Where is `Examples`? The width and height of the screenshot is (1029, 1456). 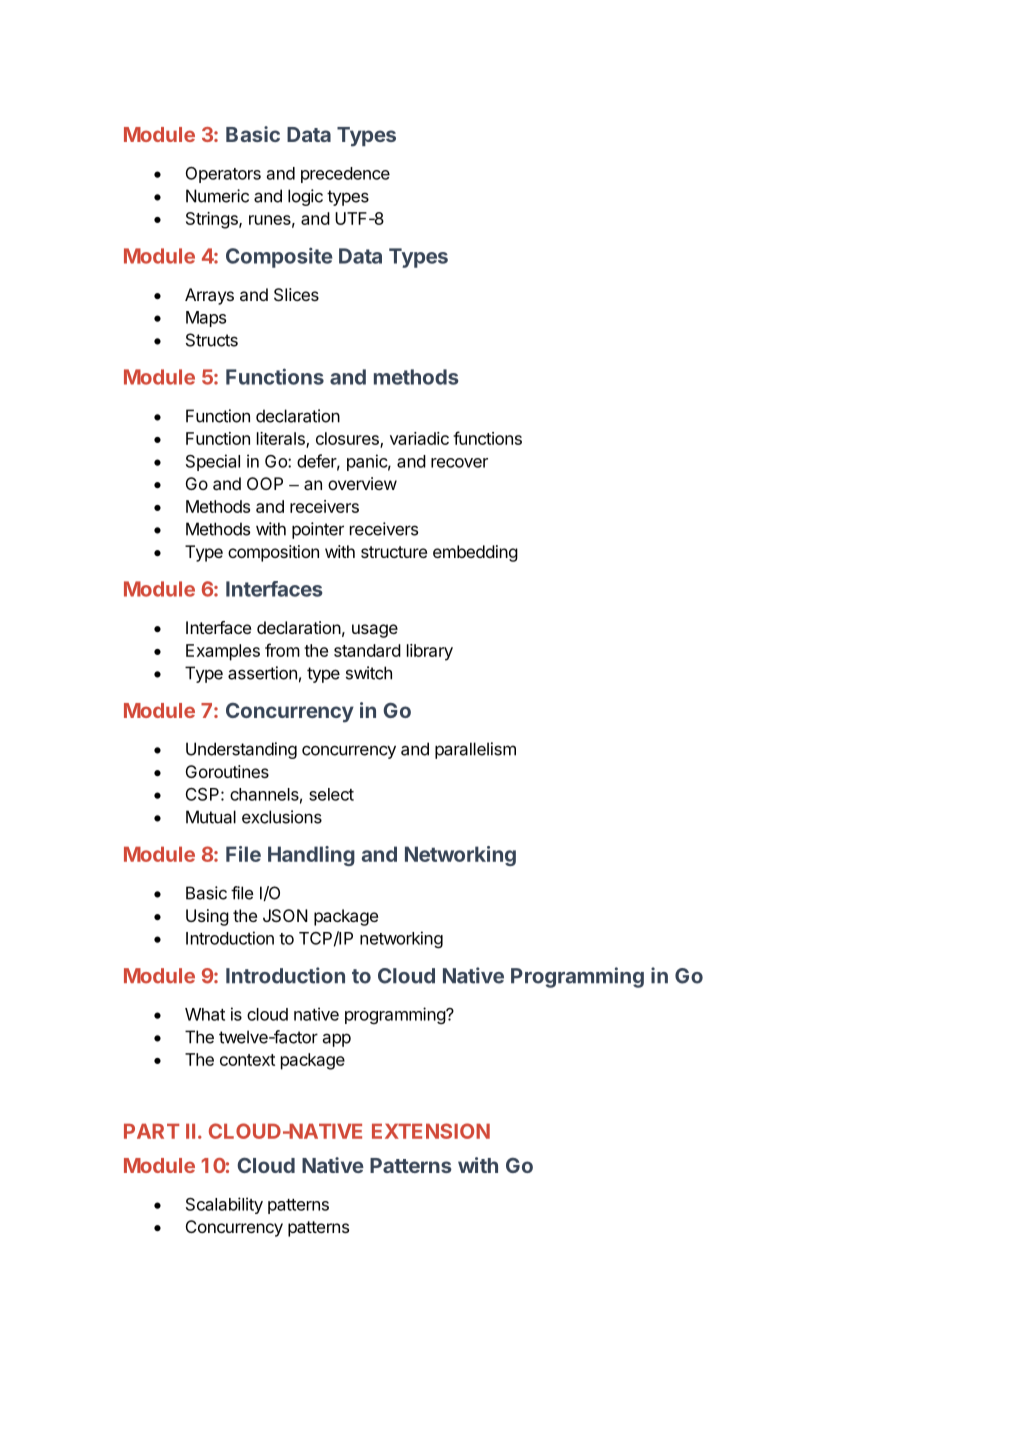
Examples is located at coordinates (223, 652).
